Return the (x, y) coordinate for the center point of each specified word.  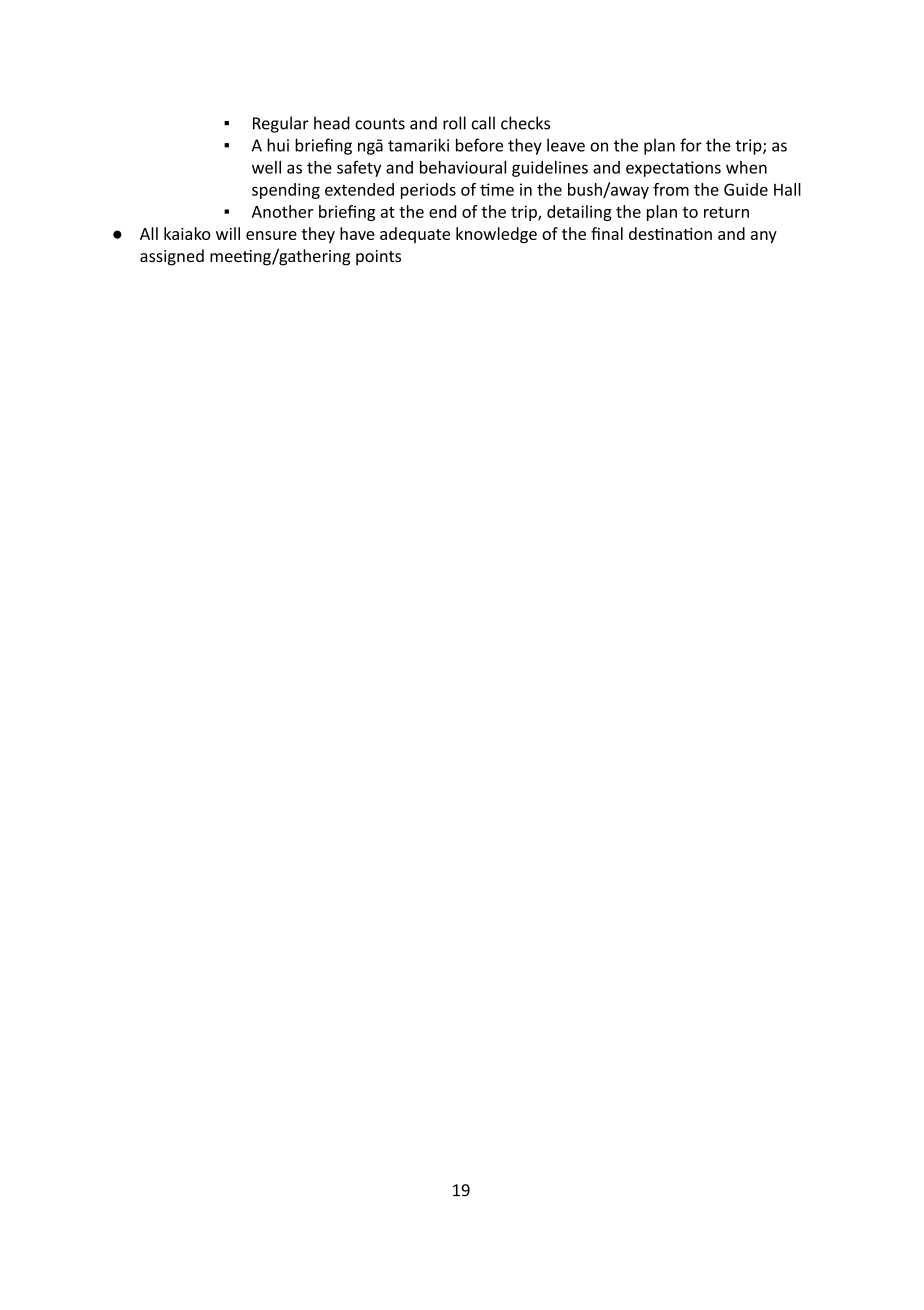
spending (286, 191)
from (671, 189)
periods (428, 191)
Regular (281, 124)
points (378, 258)
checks (525, 123)
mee (227, 257)
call (483, 123)
